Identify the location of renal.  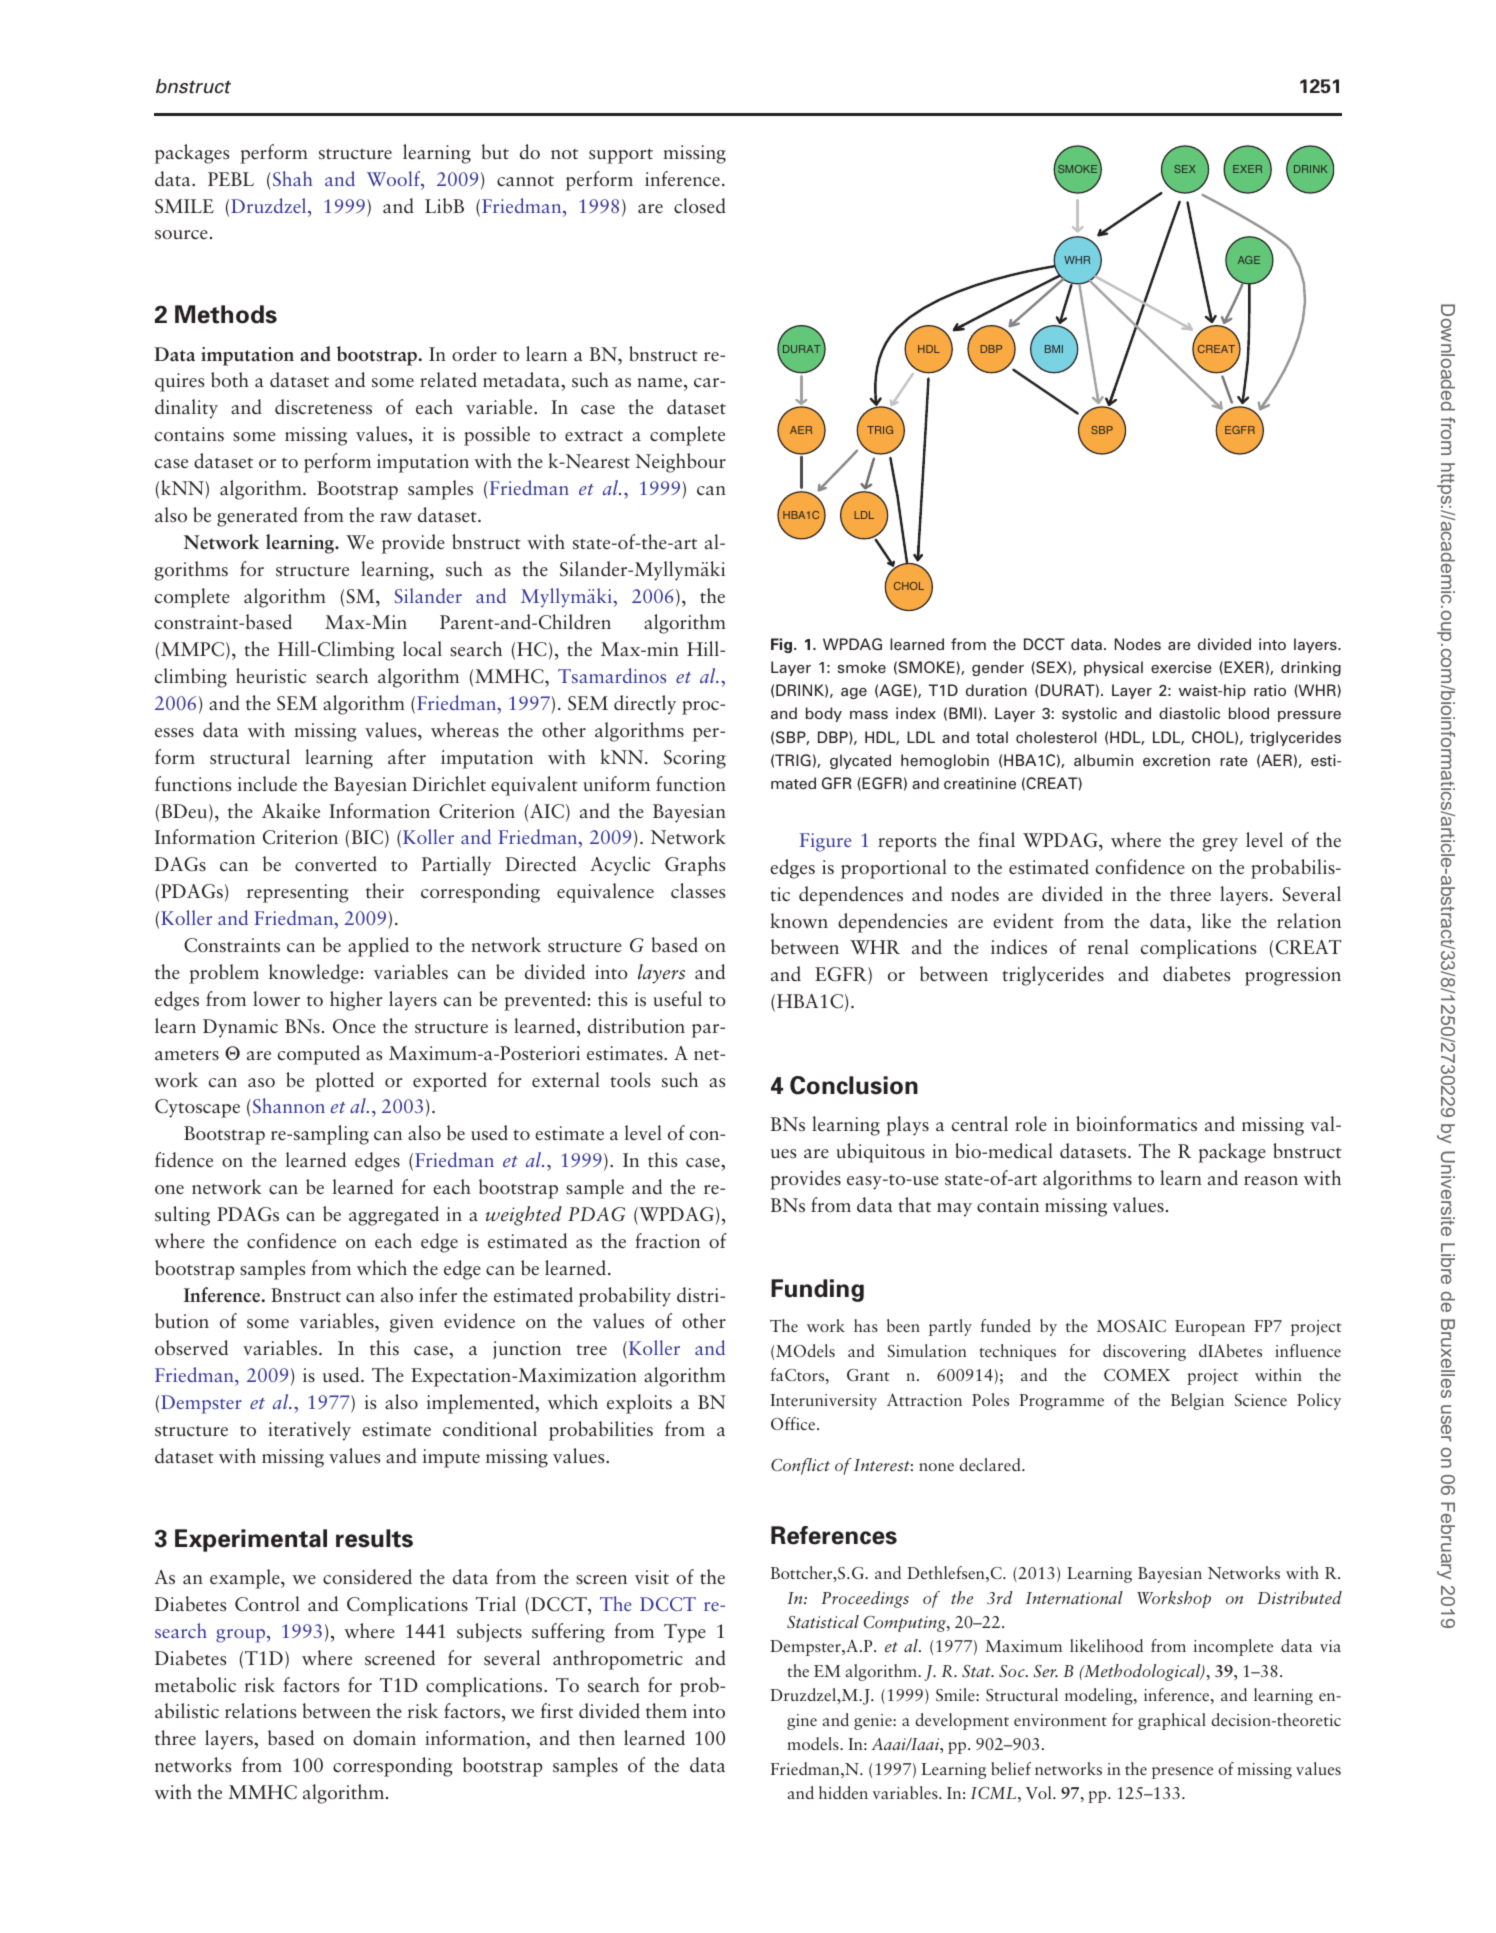
(1108, 946).
